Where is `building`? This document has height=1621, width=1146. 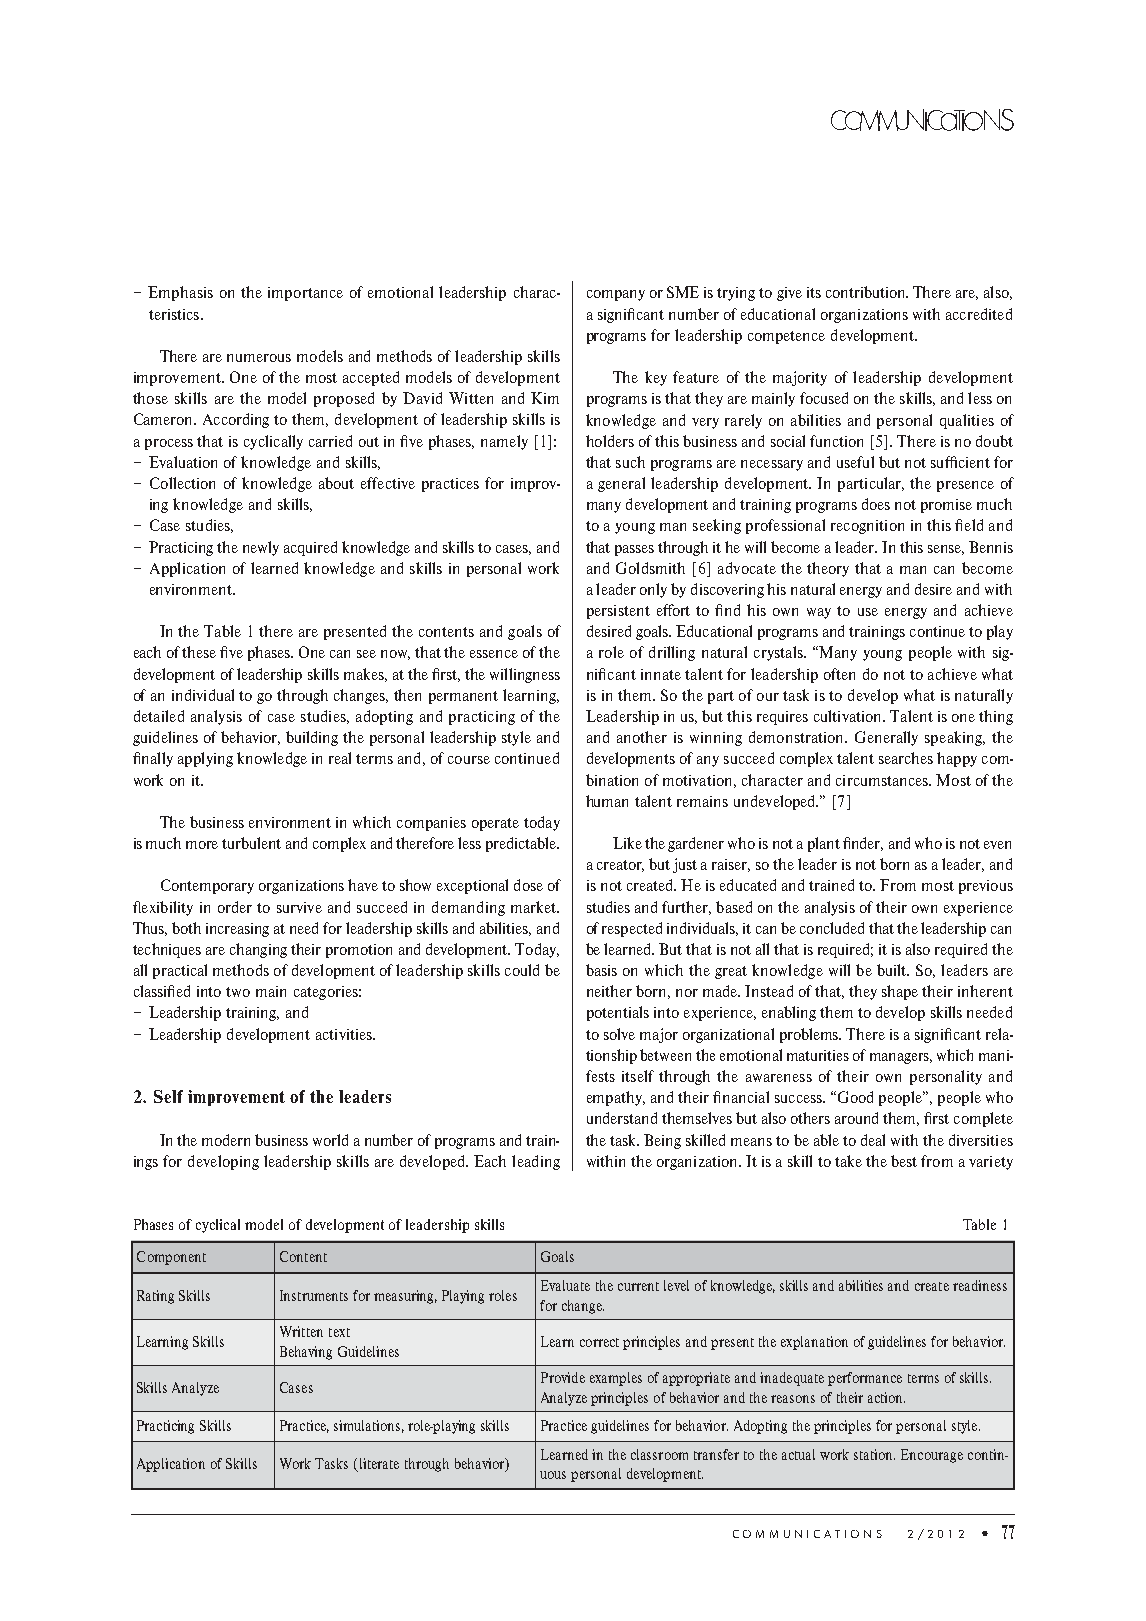 building is located at coordinates (312, 738).
